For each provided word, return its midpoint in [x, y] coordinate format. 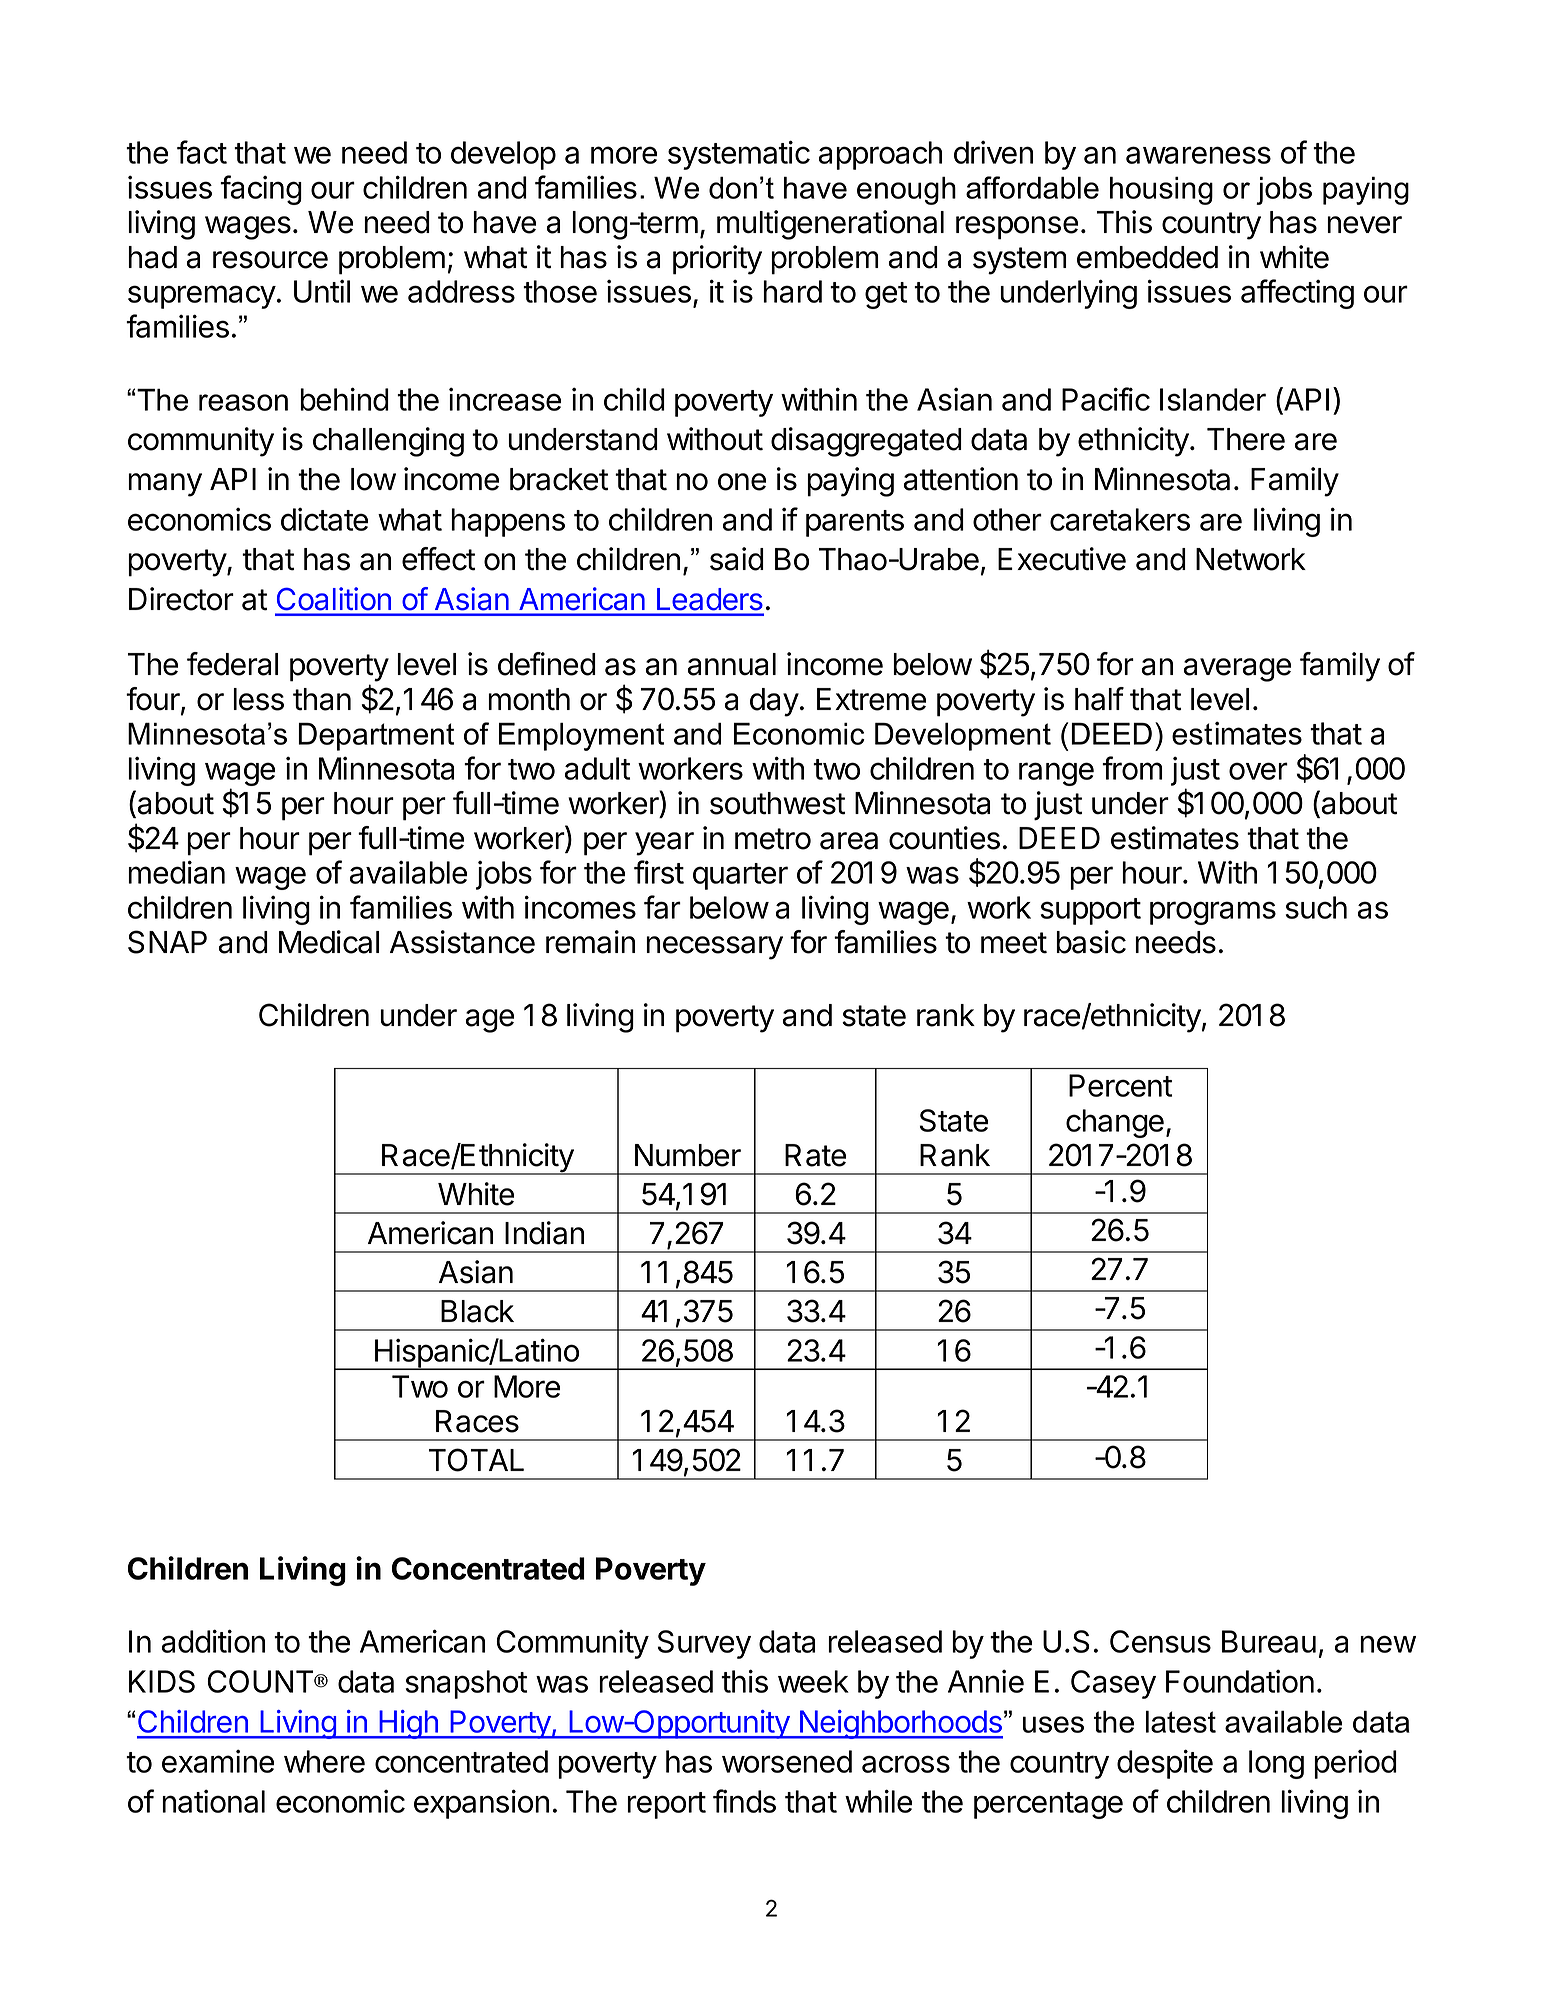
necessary [714, 948]
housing [1161, 191]
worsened [787, 1761]
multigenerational [830, 225]
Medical [329, 942]
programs [1213, 913]
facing [261, 190]
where [324, 1761]
